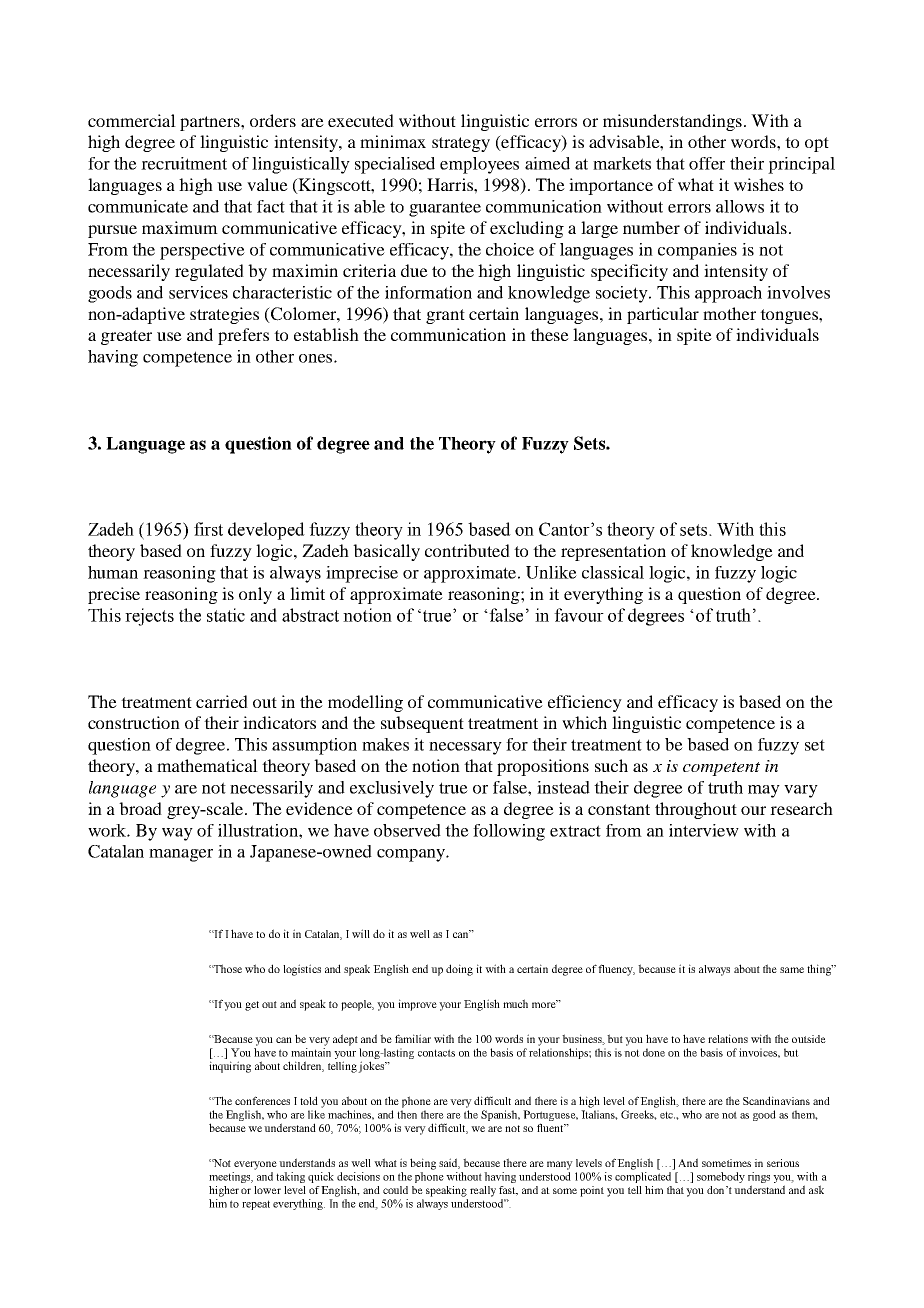 Image resolution: width=924 pixels, height=1308 pixels. What do you see at coordinates (184, 163) in the screenshot?
I see `recruitment` at bounding box center [184, 163].
